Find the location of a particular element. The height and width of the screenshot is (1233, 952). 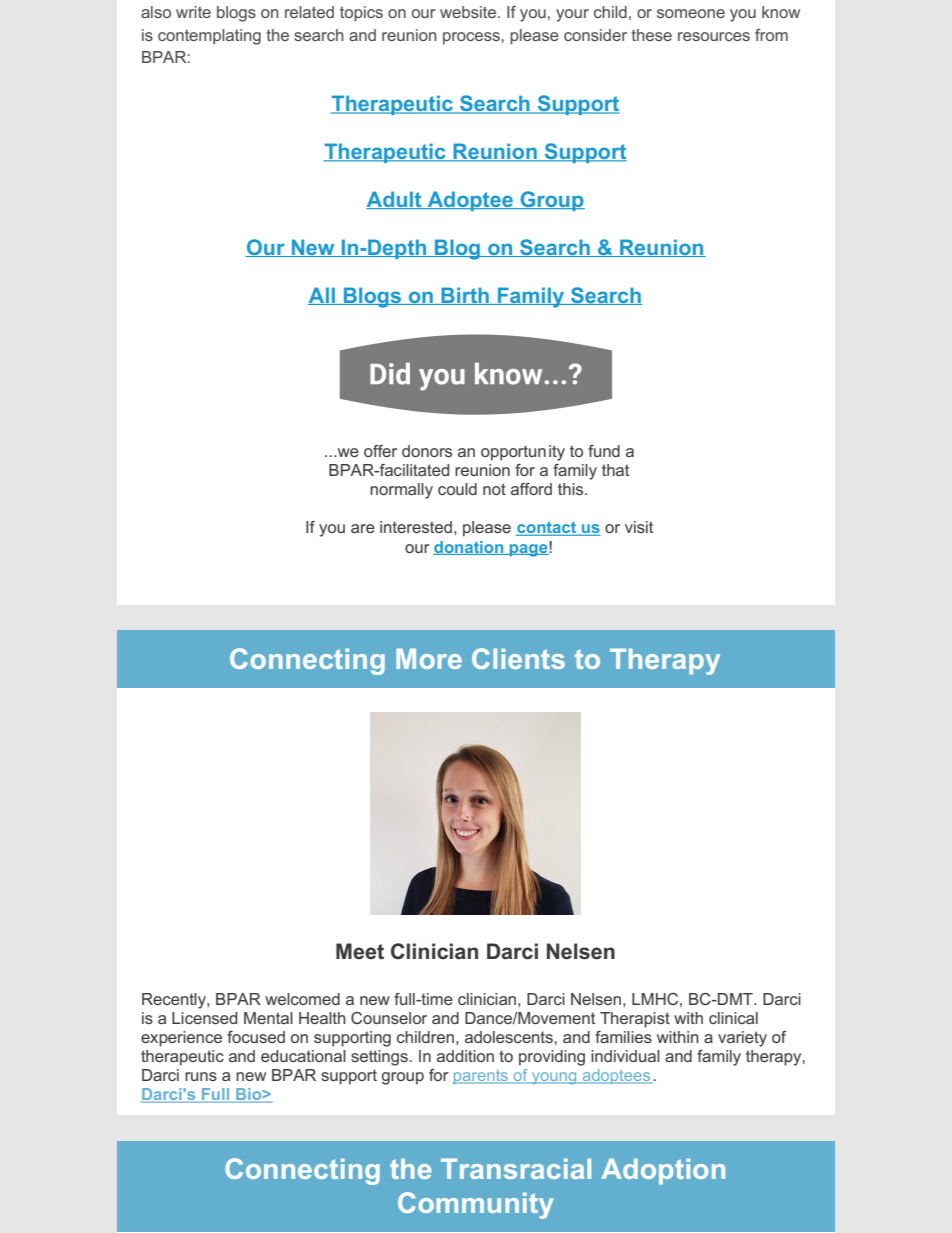

interested is located at coordinates (416, 527).
